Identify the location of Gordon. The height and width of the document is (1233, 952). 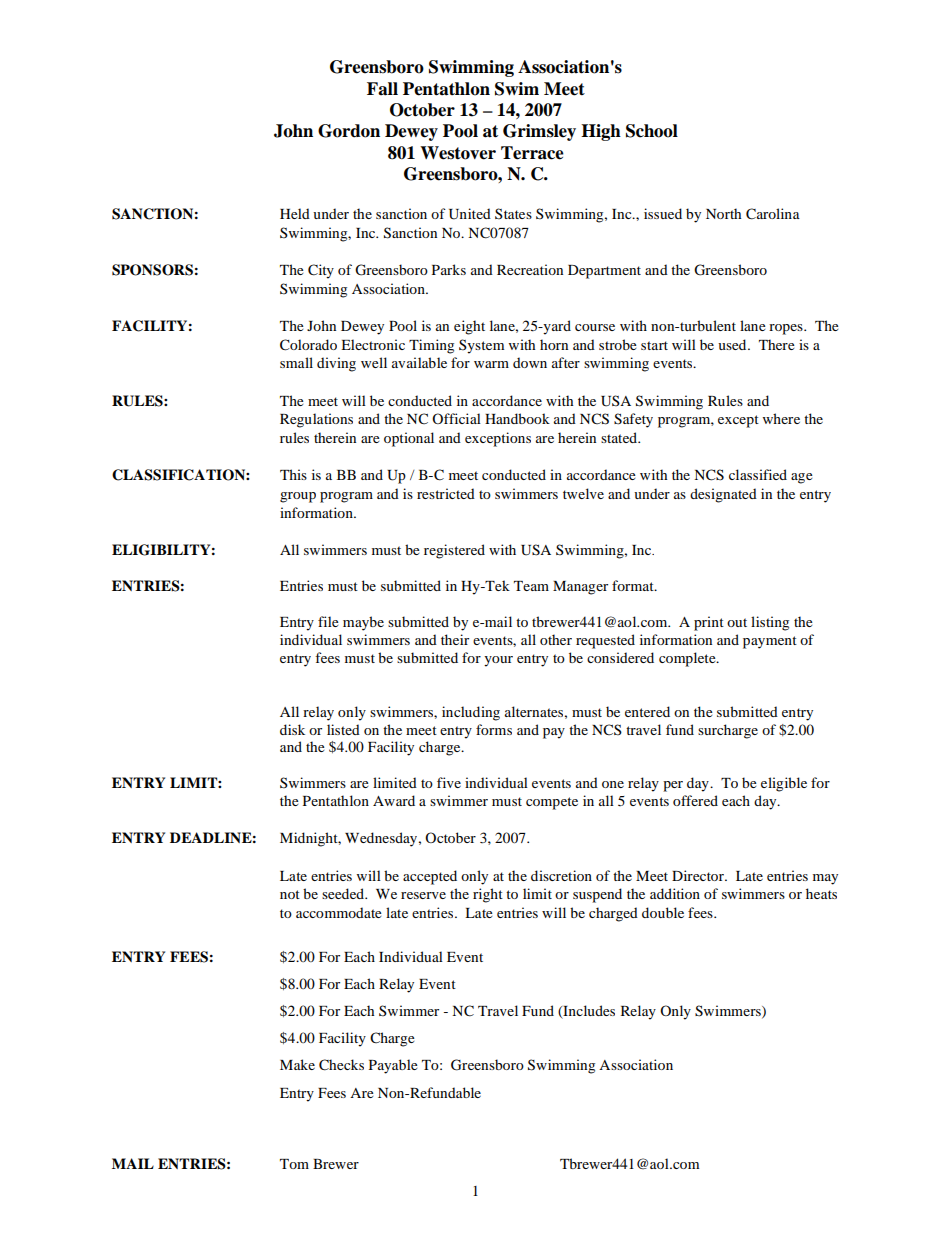
(349, 131).
